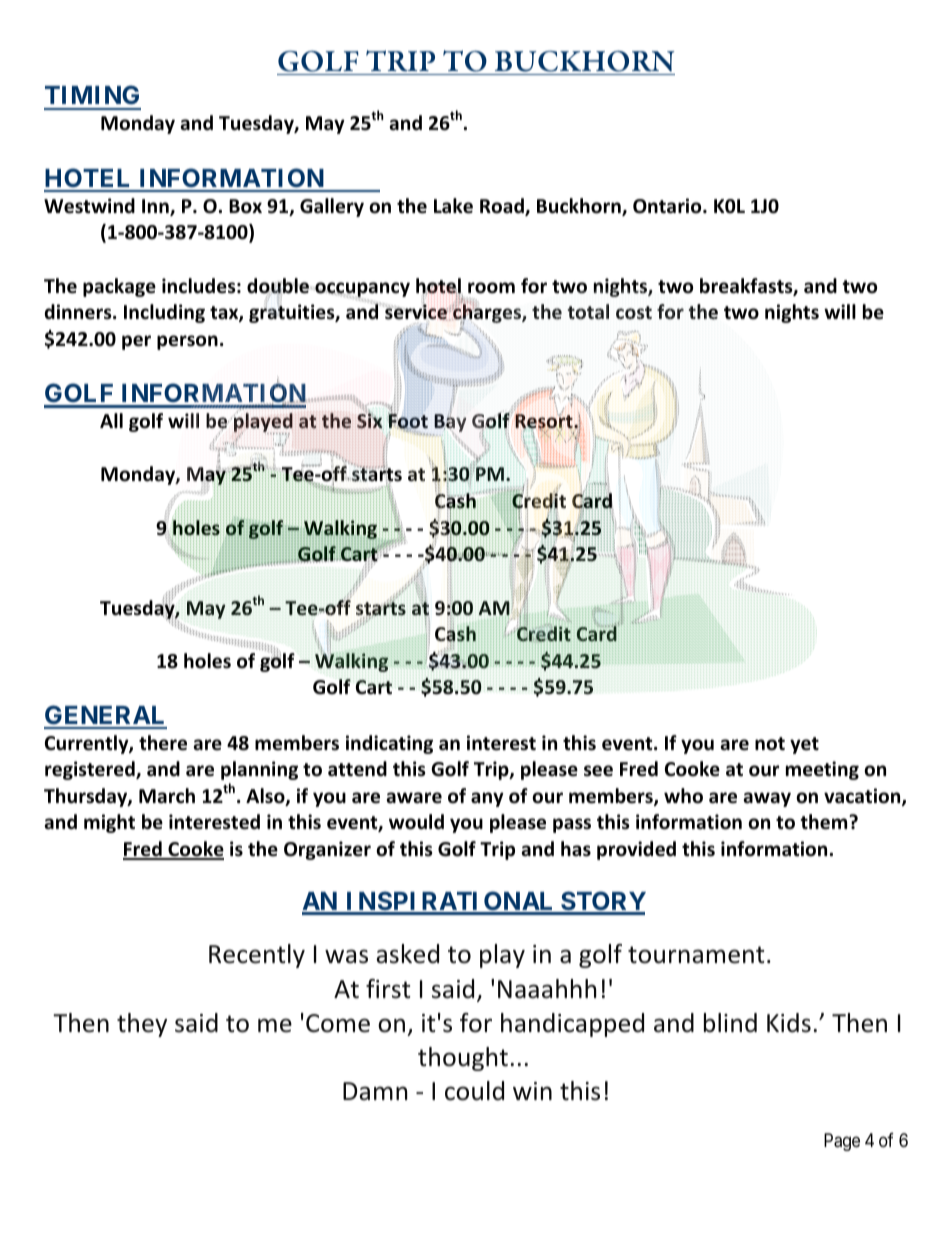  Describe the element at coordinates (389, 744) in the image. I see `indicating` at that location.
